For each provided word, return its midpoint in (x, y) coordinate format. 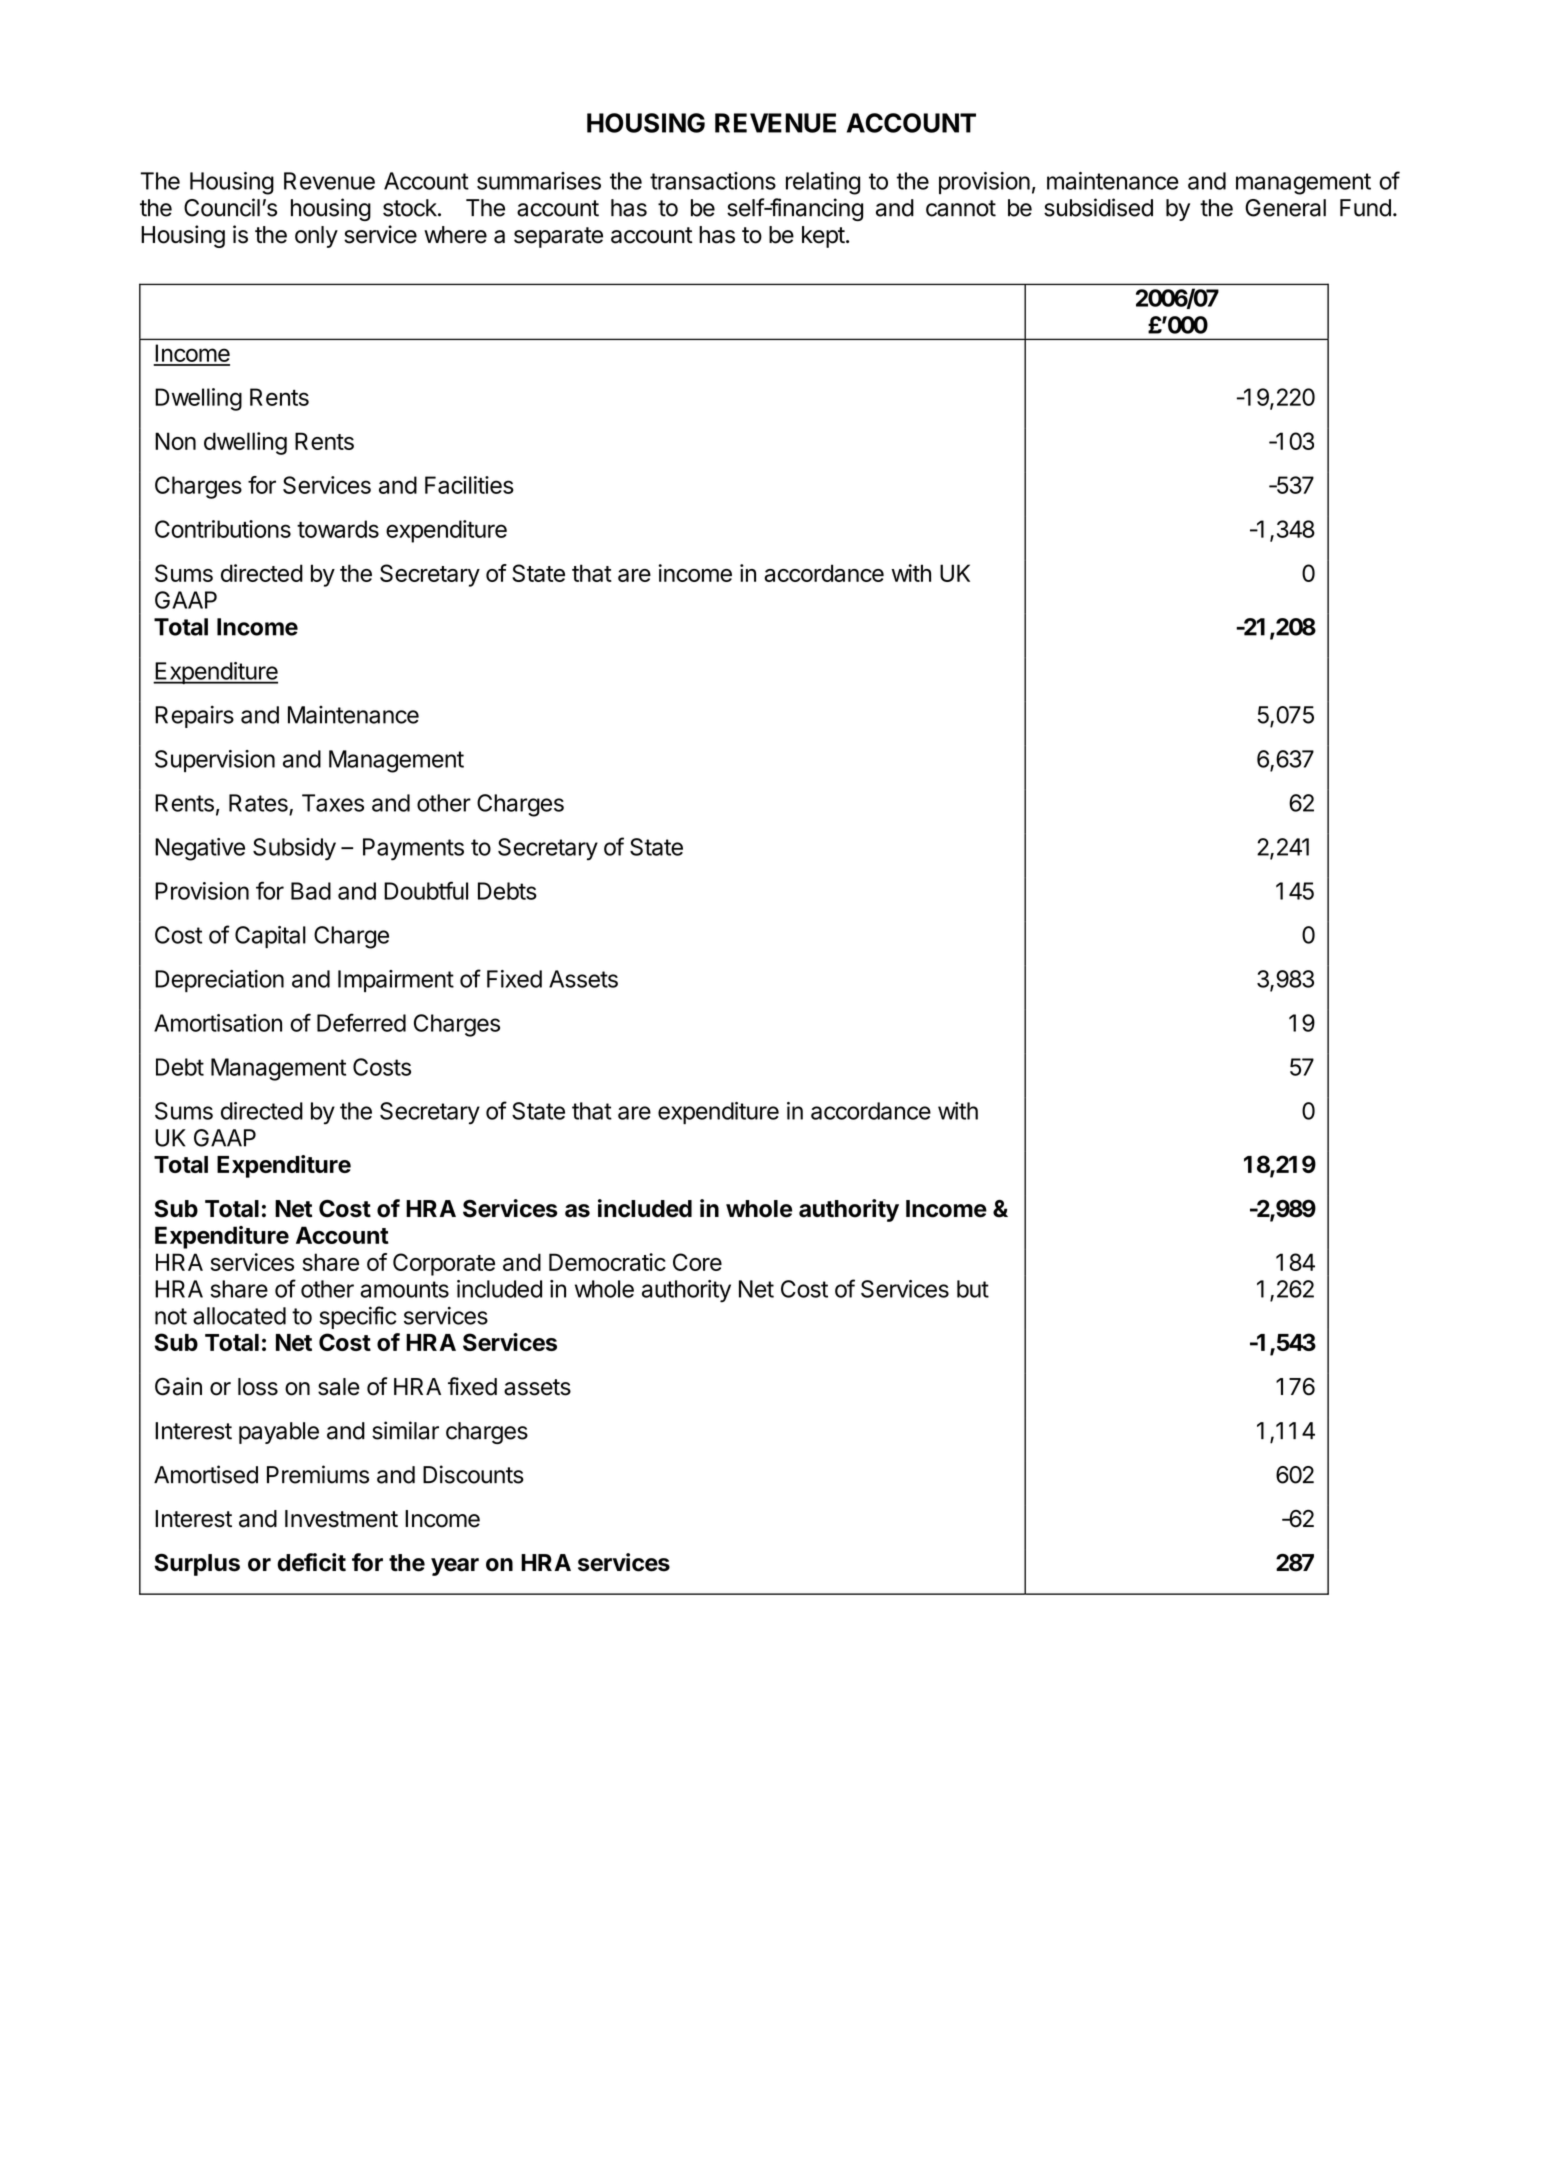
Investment (341, 1519)
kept (823, 237)
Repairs (194, 716)
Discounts (473, 1474)
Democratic (607, 1262)
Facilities (469, 485)
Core (697, 1262)
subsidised (1098, 207)
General (1285, 208)
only (316, 237)
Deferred (361, 1022)
